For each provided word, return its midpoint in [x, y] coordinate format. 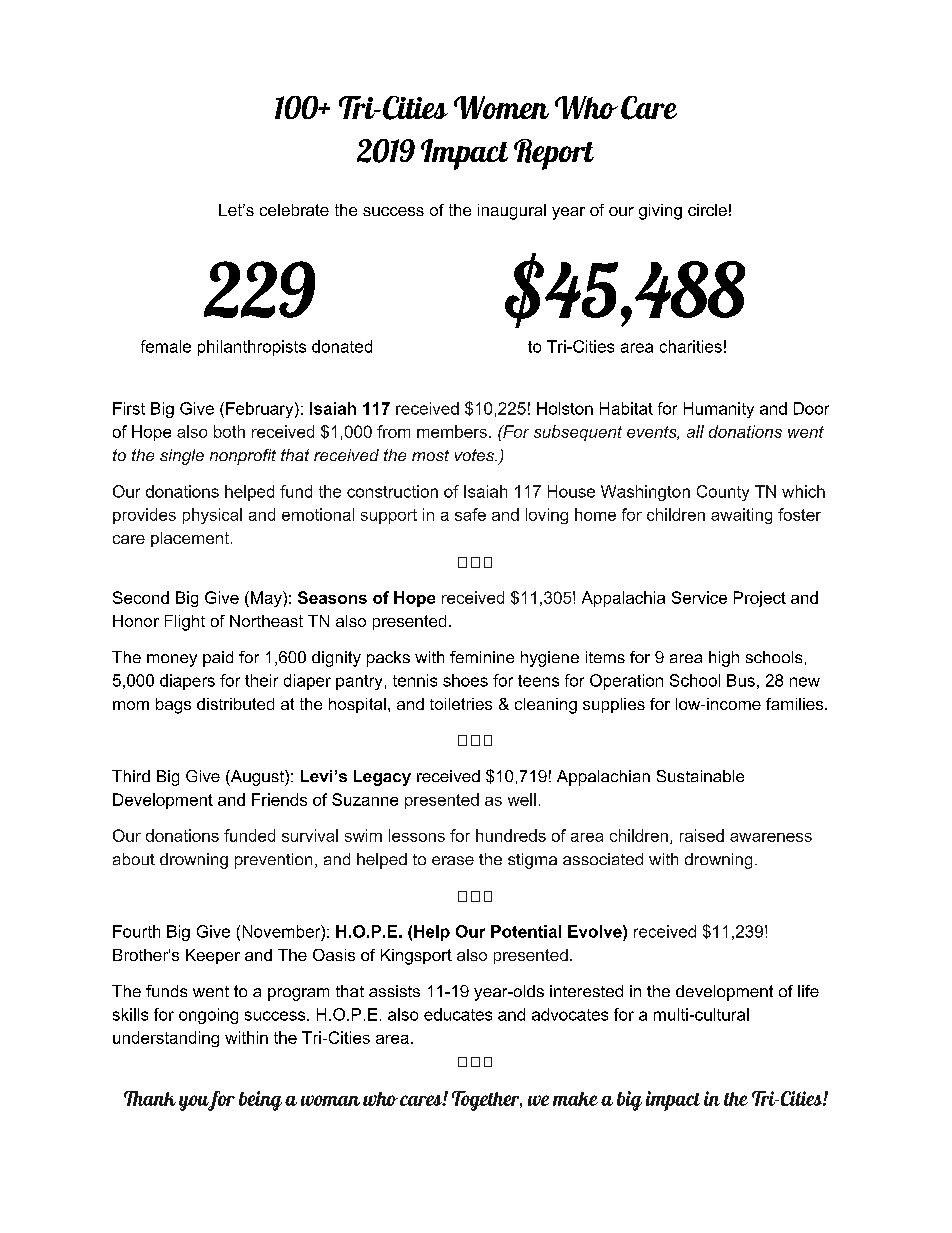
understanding [166, 1039]
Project [760, 599]
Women [501, 107]
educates [458, 1014]
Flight [185, 623]
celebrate [294, 210]
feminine [482, 657]
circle [707, 210]
